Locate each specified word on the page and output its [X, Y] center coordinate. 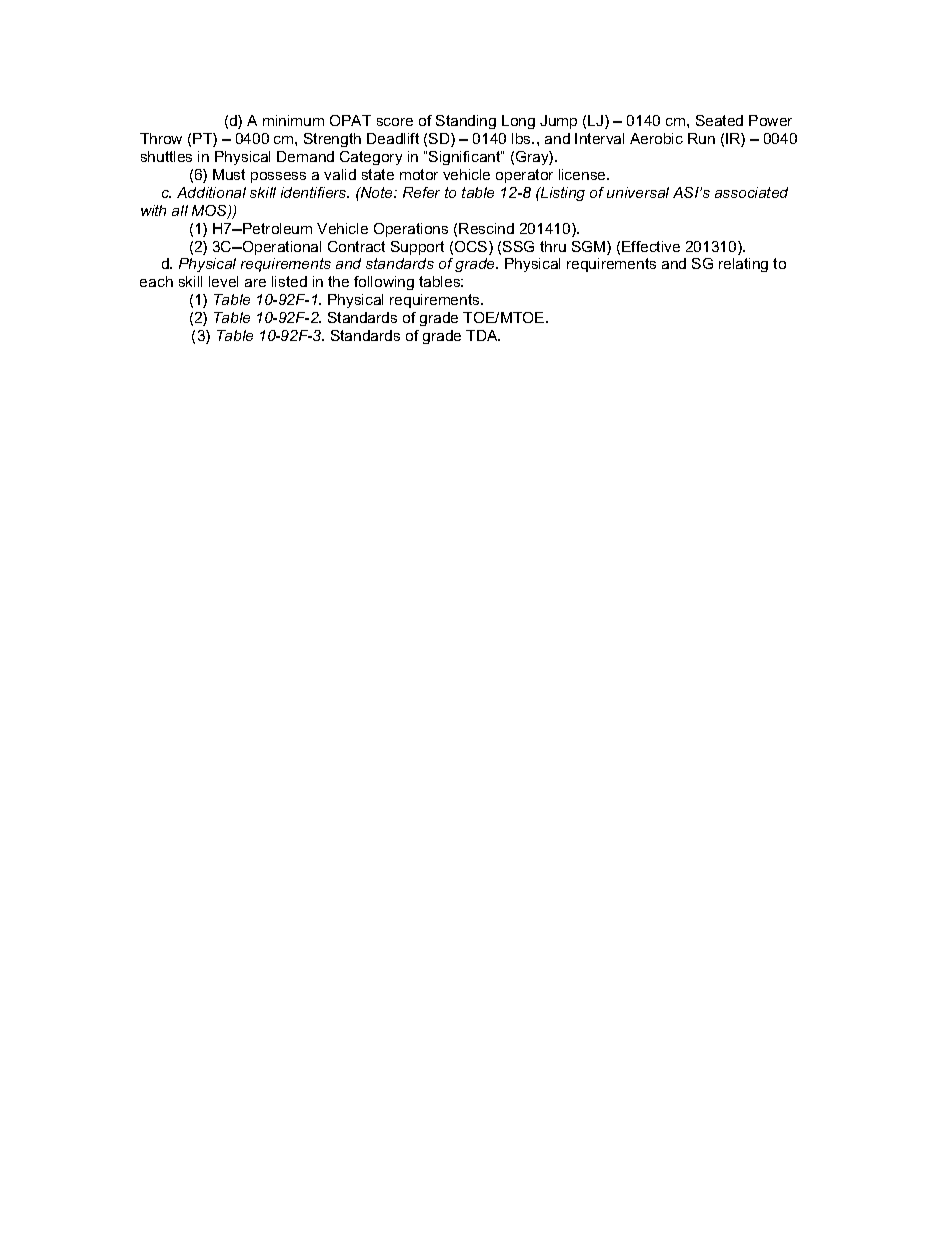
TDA [483, 335]
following [384, 283]
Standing [466, 122]
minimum [293, 120]
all [180, 210]
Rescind [486, 228]
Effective [651, 246]
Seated [719, 120]
